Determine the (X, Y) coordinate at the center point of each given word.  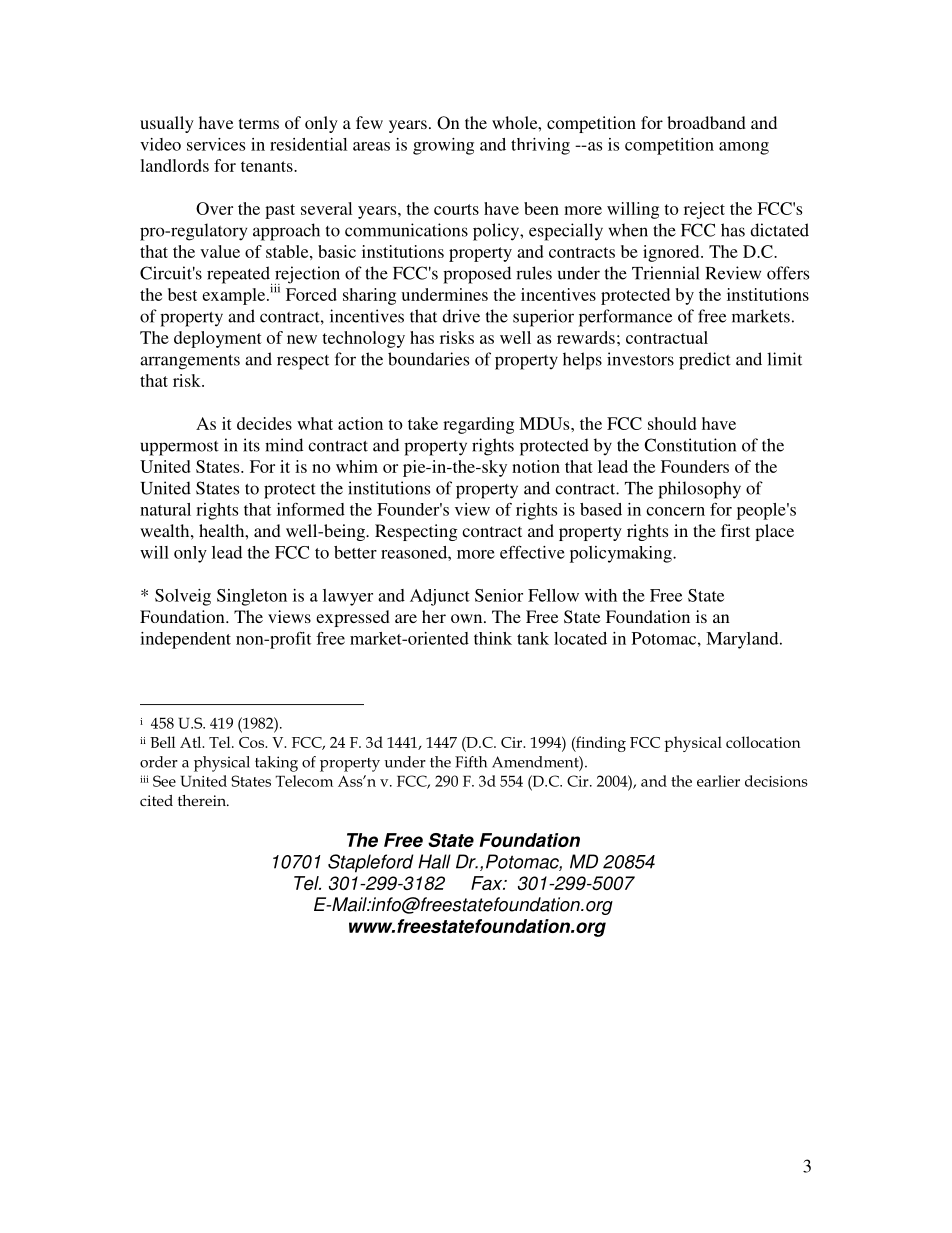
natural (165, 509)
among (744, 148)
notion (536, 466)
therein (203, 800)
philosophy (699, 490)
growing (443, 146)
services (216, 144)
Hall (434, 861)
